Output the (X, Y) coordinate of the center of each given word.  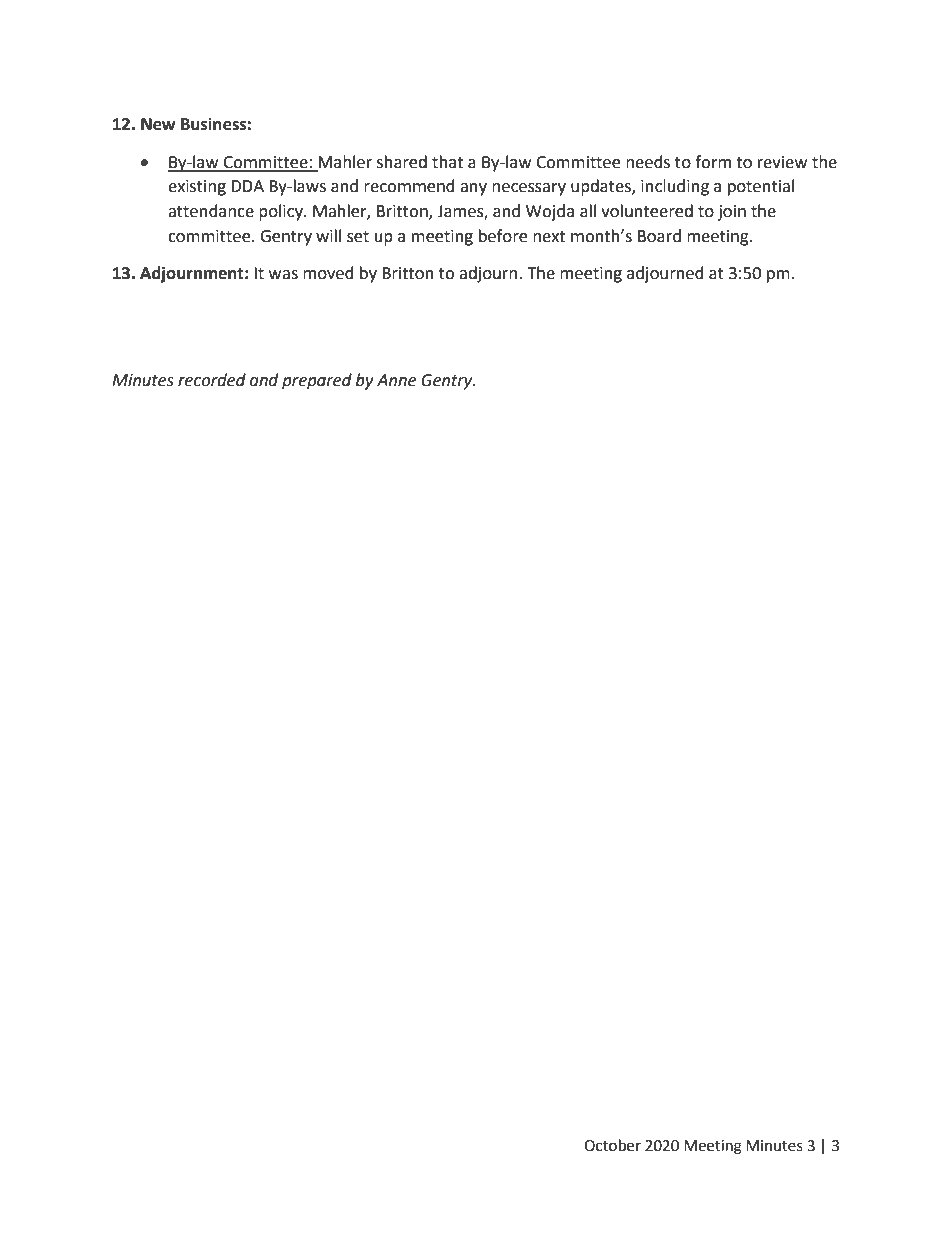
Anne (396, 380)
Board (659, 236)
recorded (212, 380)
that (447, 162)
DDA (247, 186)
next (549, 237)
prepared (317, 381)
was (283, 275)
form (713, 162)
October (612, 1145)
